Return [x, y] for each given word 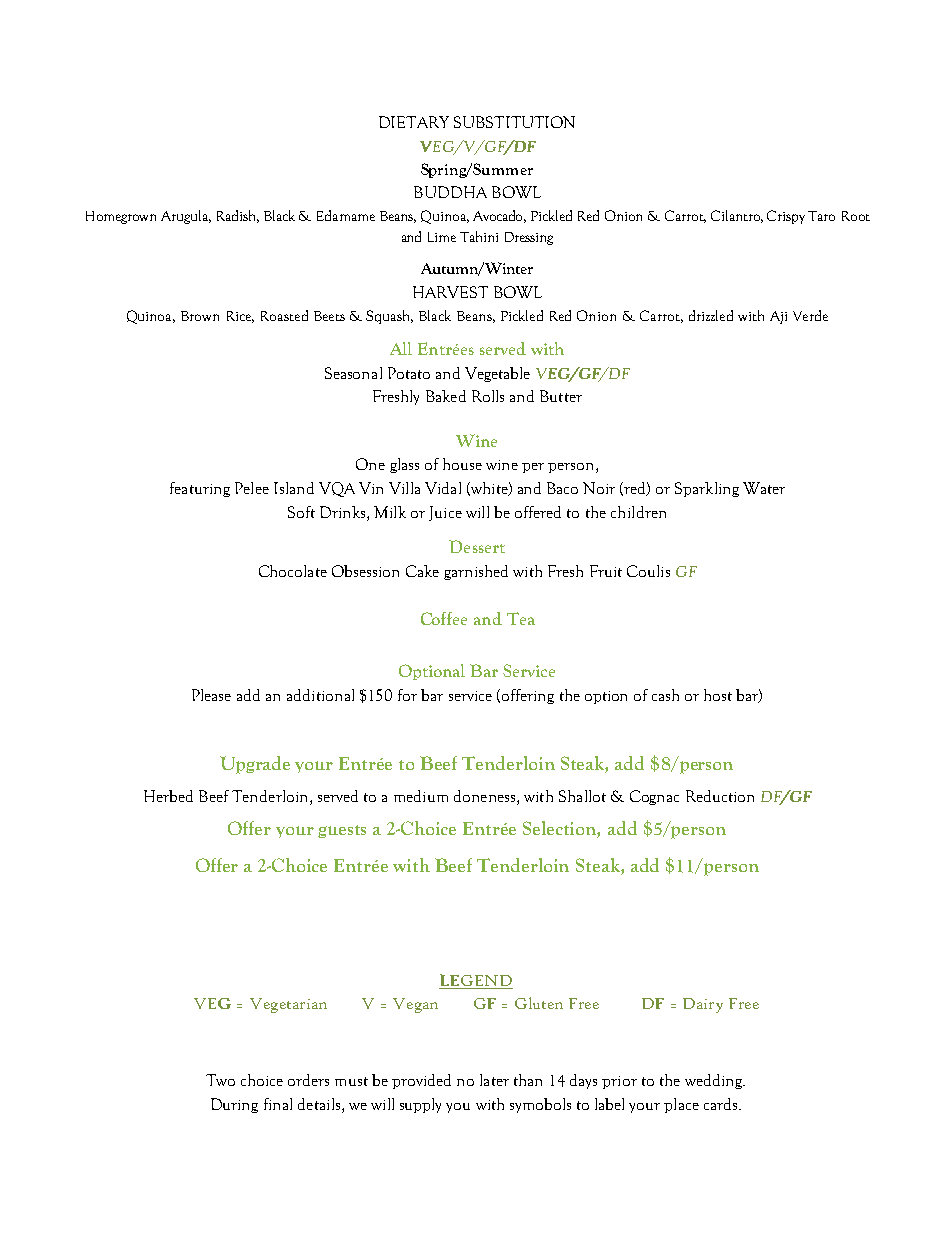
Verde [810, 315]
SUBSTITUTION [514, 122]
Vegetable [497, 374]
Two [220, 1080]
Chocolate [293, 571]
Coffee [444, 618]
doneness [486, 796]
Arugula [186, 217]
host [718, 695]
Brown [200, 316]
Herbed [168, 796]
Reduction [720, 796]
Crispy [786, 217]
